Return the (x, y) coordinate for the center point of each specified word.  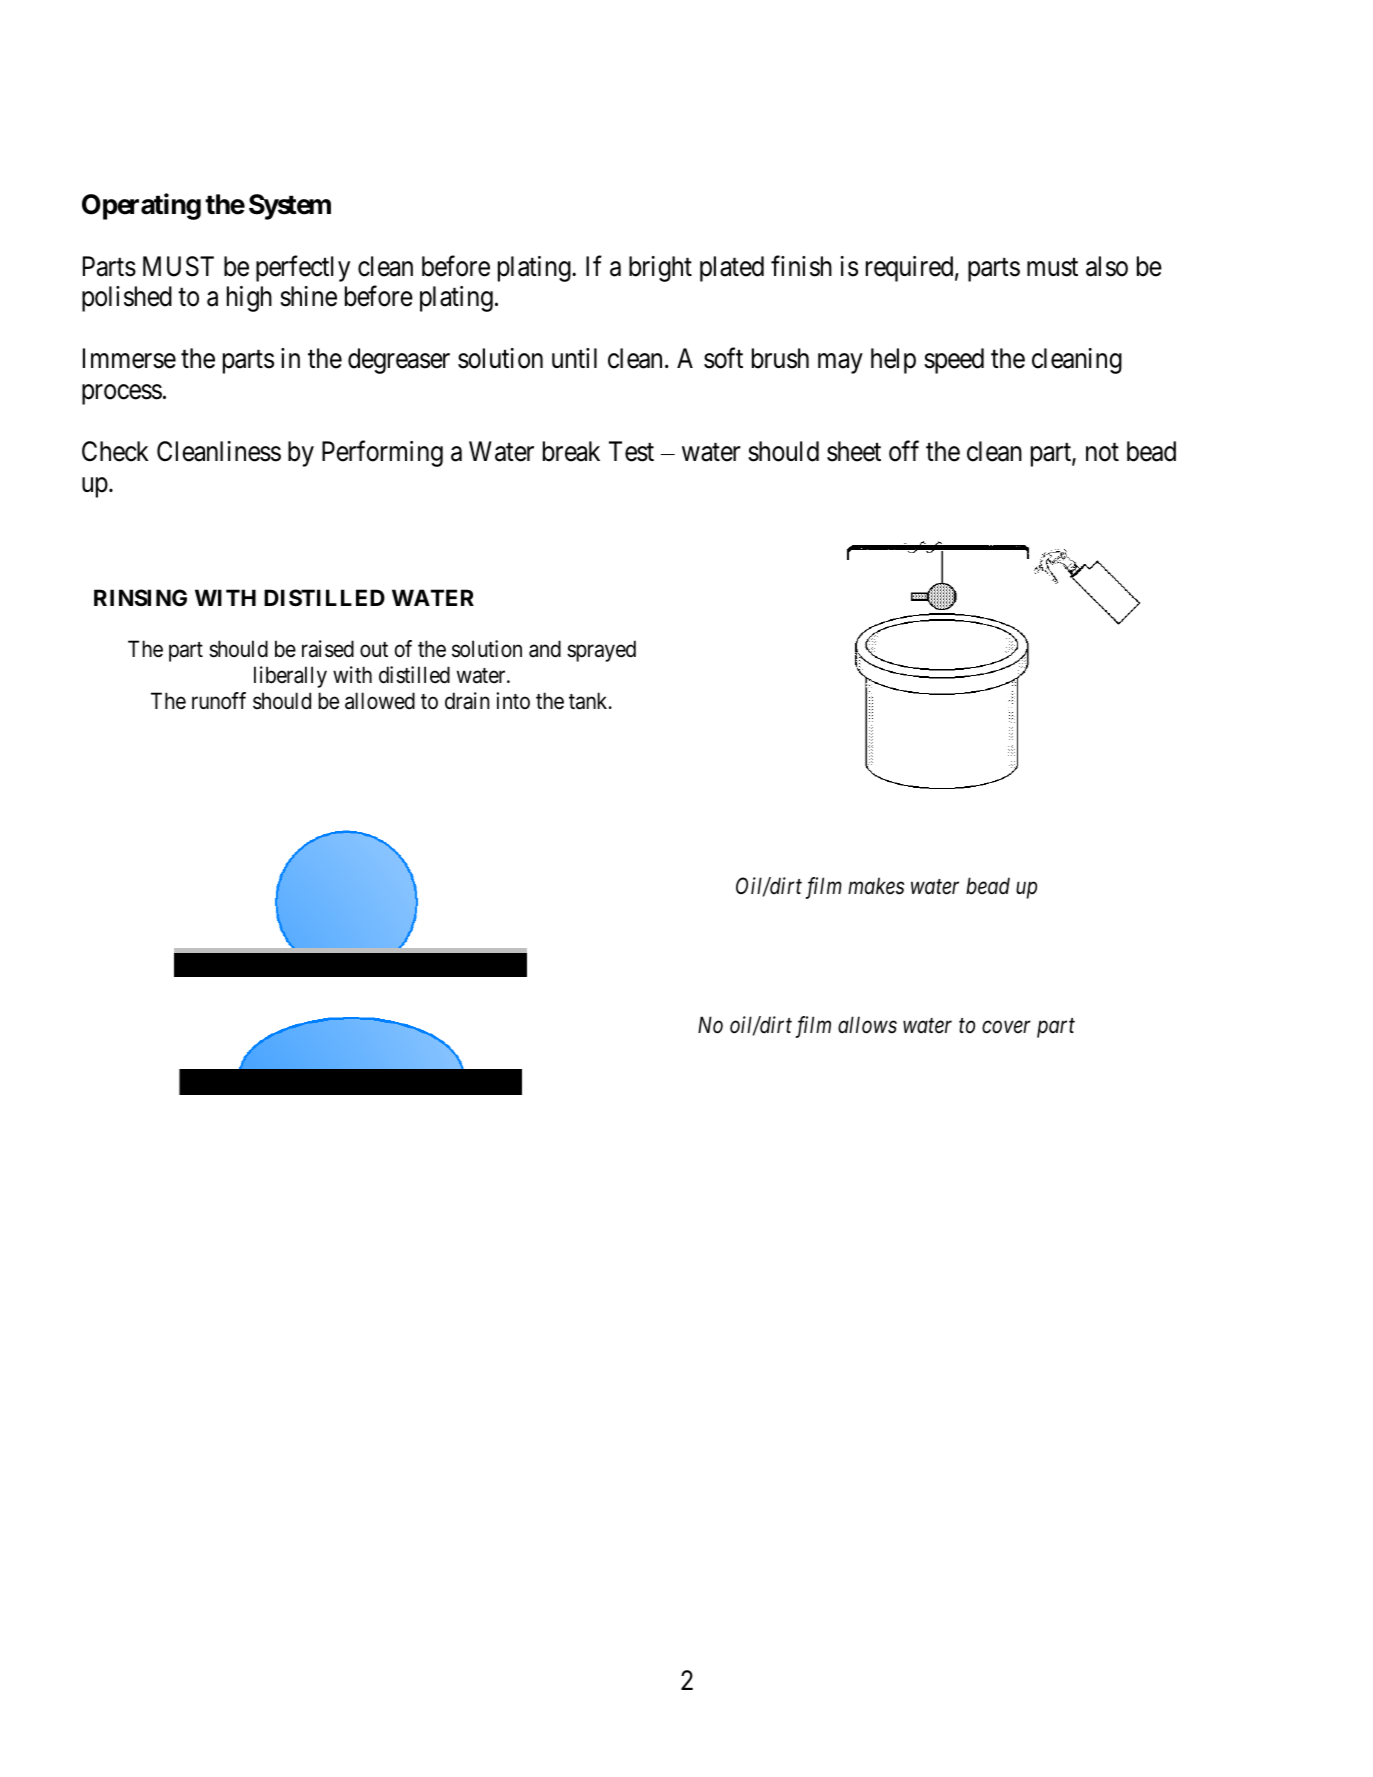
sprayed (601, 651)
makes (876, 886)
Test (631, 452)
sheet (854, 451)
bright (660, 269)
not (1102, 453)
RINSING (140, 597)
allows (867, 1025)
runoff (219, 700)
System (290, 207)
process (122, 395)
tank (589, 701)
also (1107, 266)
